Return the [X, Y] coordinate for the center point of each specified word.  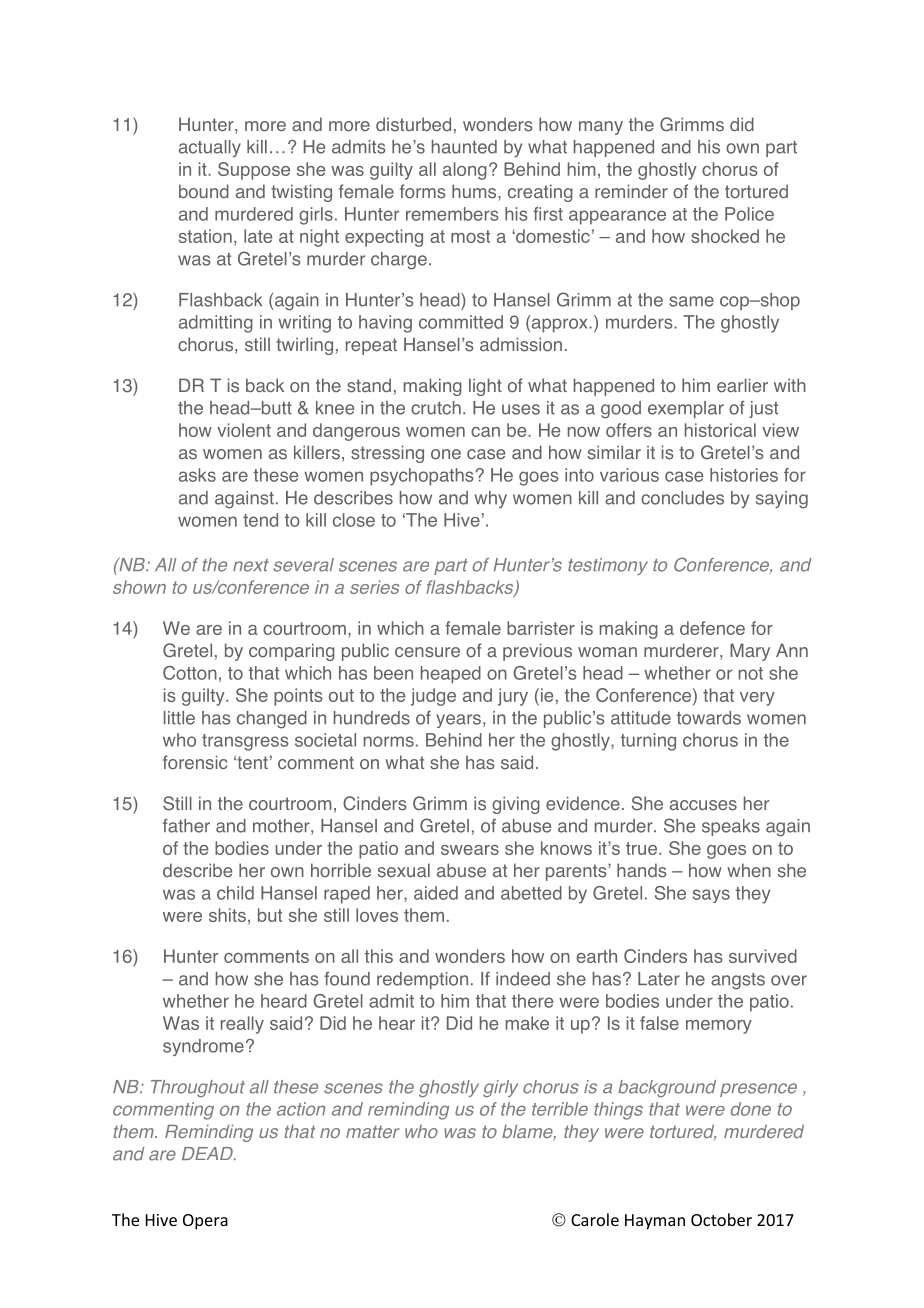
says [711, 896]
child [235, 893]
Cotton [190, 673]
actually [210, 148]
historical [720, 430]
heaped [451, 675]
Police [749, 214]
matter [373, 1131]
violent [244, 430]
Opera [205, 1222]
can [485, 432]
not [751, 673]
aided [436, 893]
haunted [464, 147]
